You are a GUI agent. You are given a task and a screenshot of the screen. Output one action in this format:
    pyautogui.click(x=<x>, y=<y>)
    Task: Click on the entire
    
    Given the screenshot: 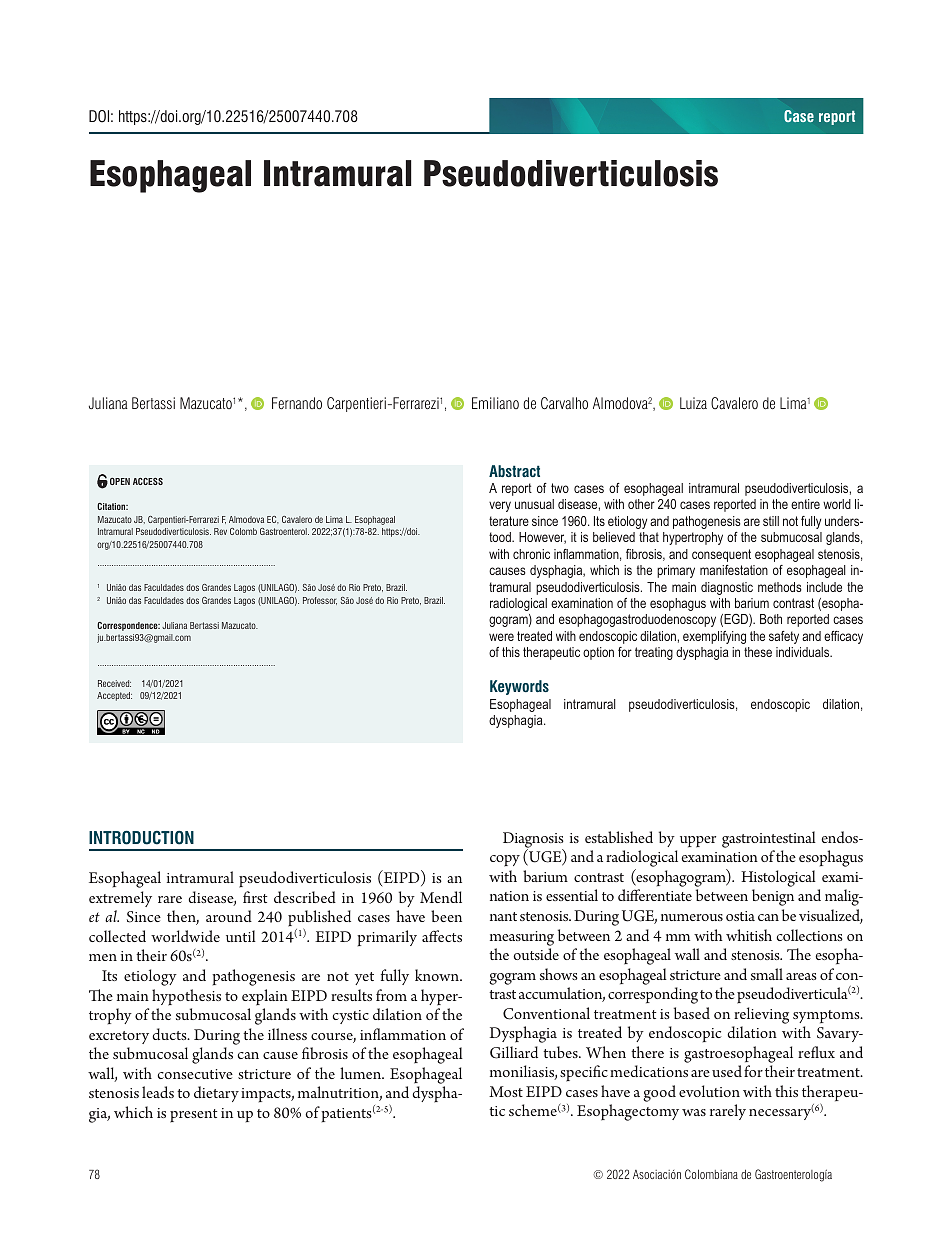 What is the action you would take?
    pyautogui.click(x=805, y=504)
